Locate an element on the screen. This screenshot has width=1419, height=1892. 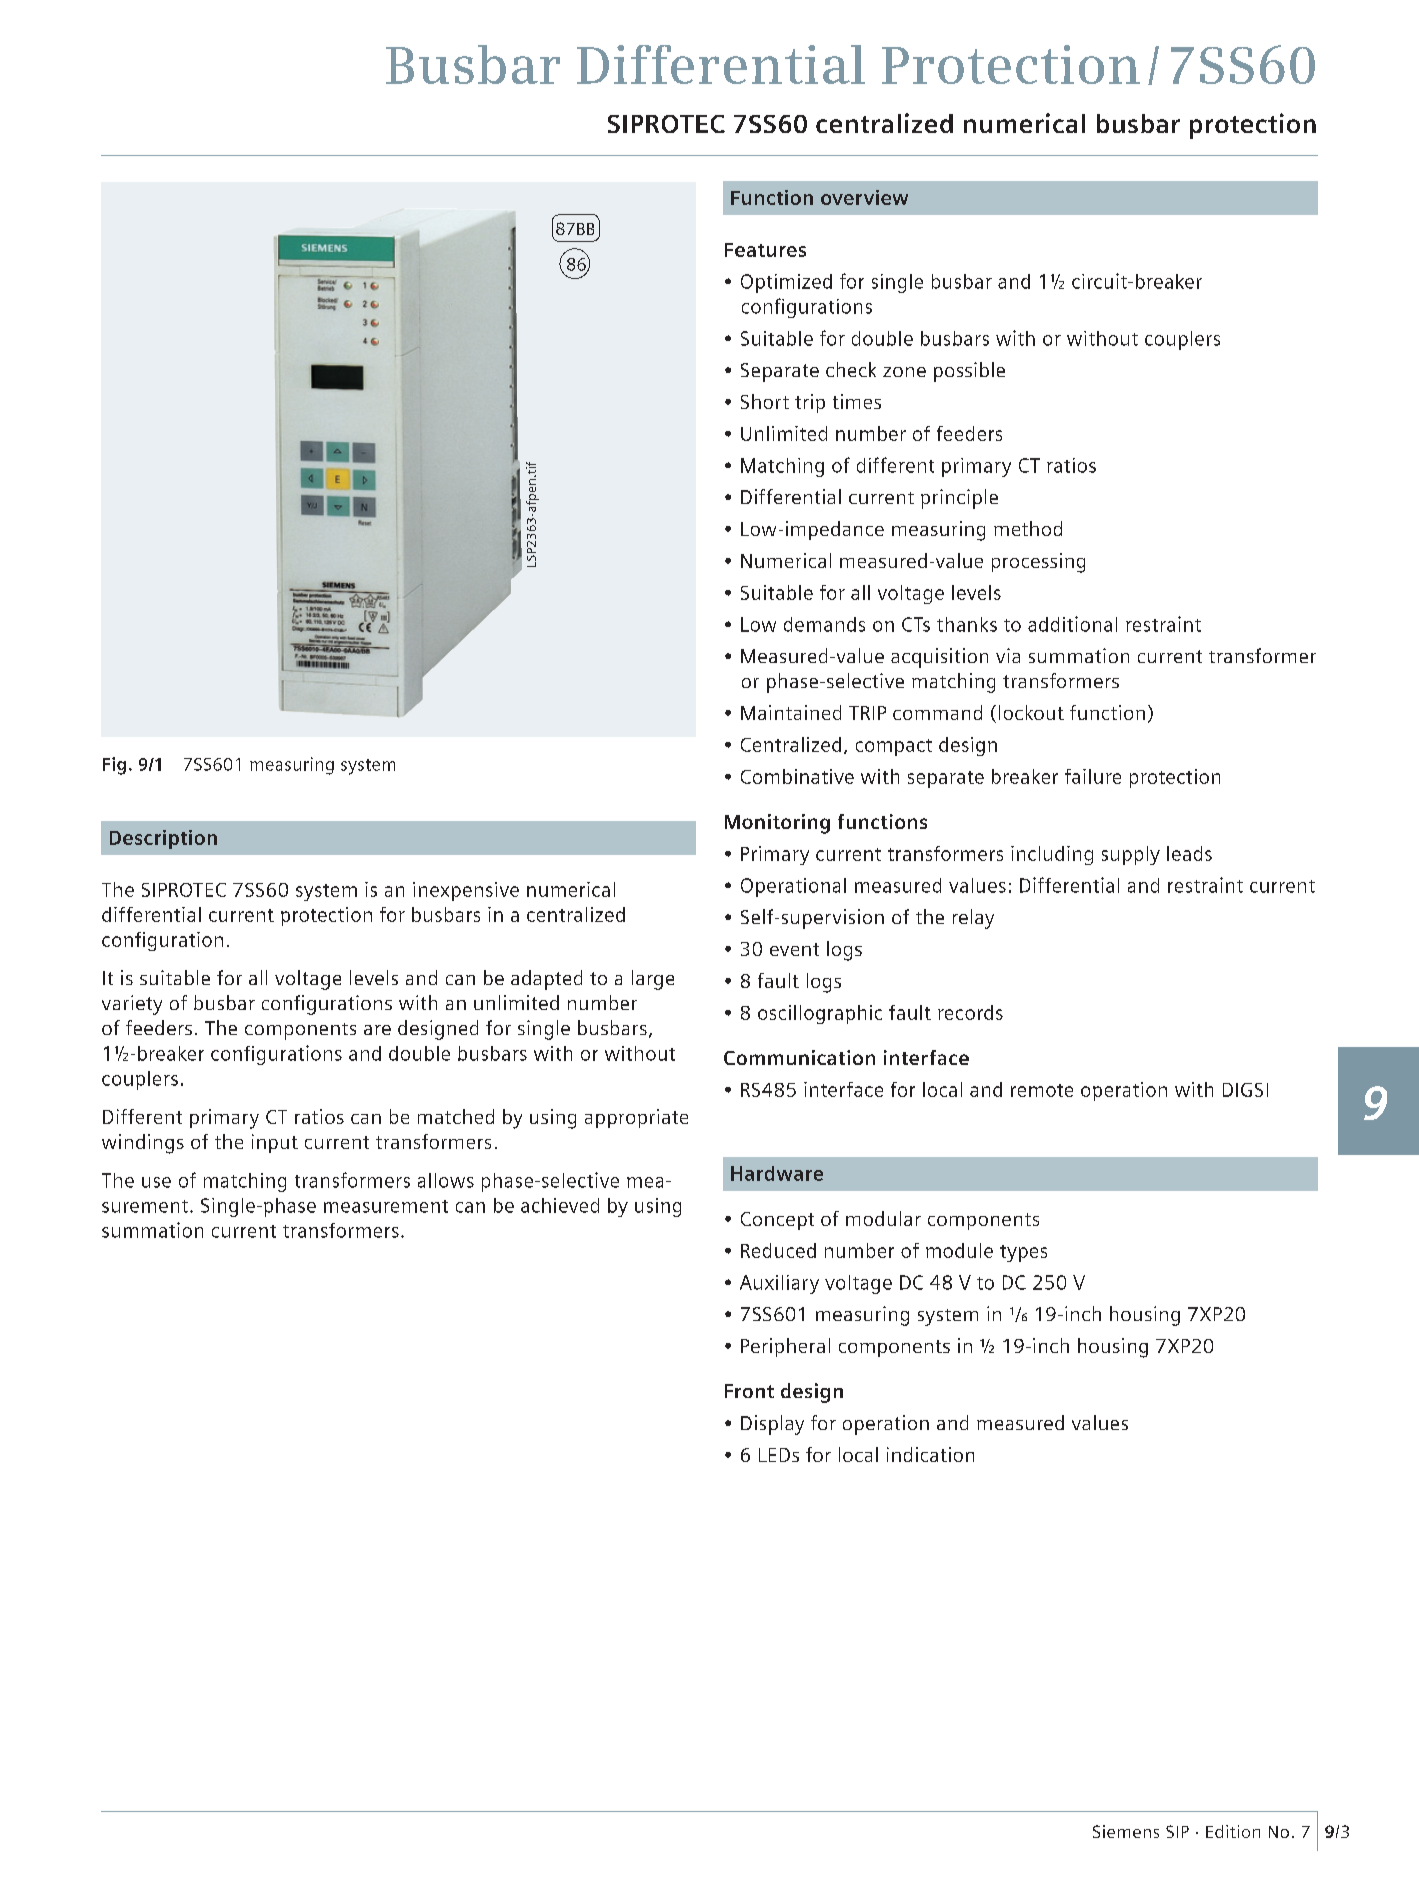
Optimized is located at coordinates (786, 283).
